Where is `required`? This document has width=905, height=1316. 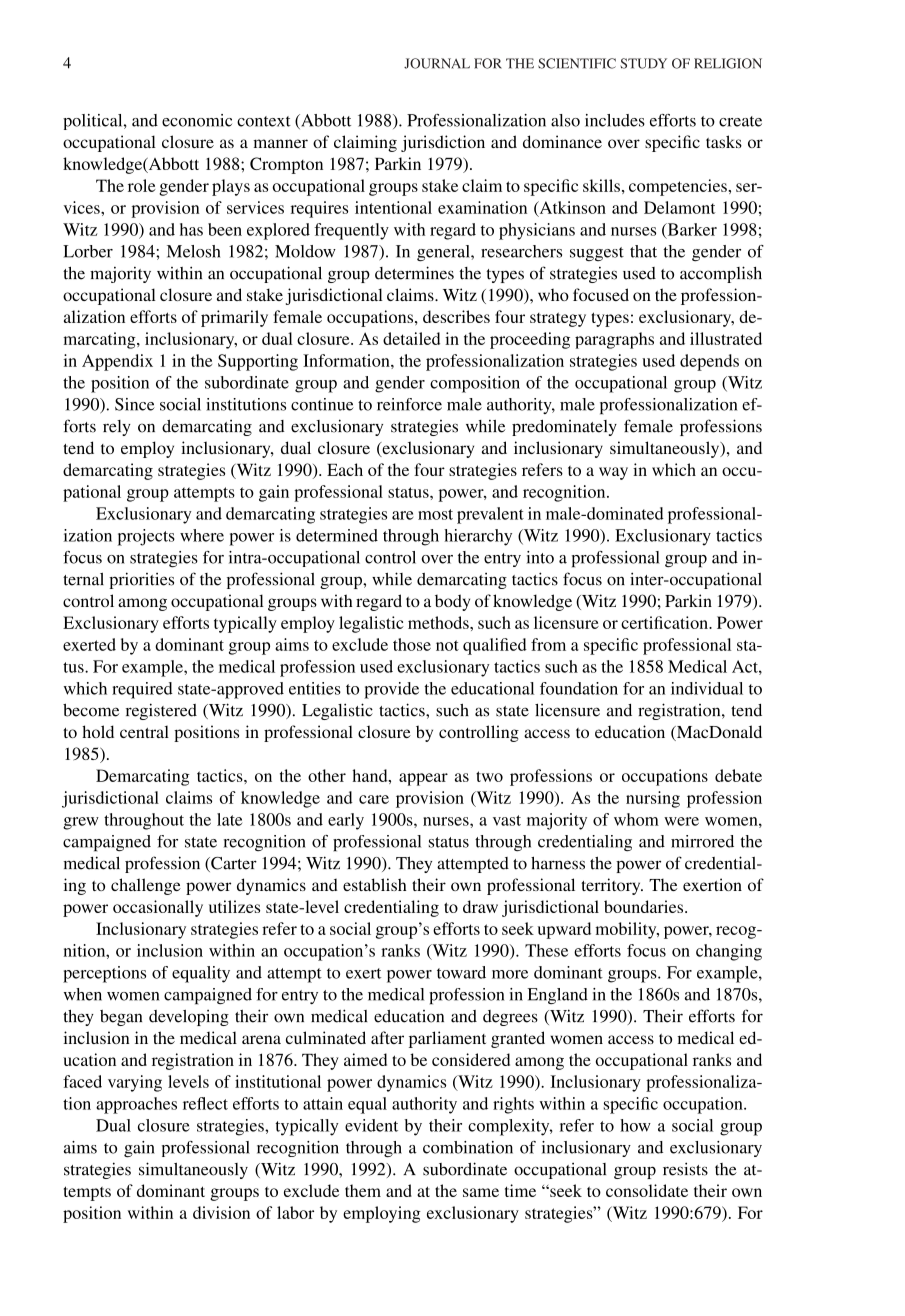
required is located at coordinates (142, 690).
